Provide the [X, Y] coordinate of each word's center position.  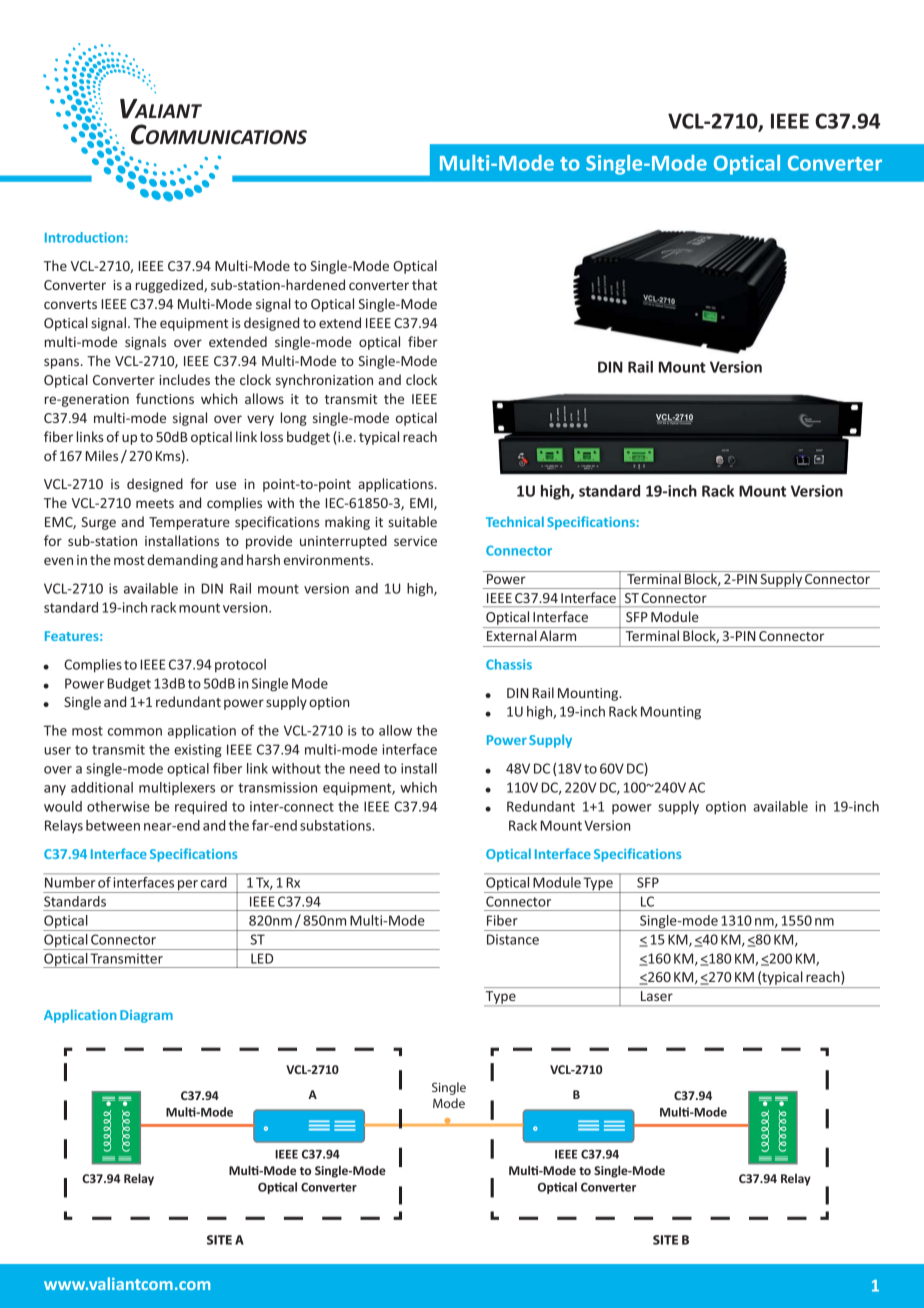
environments [328, 560]
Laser [657, 996]
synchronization [324, 381]
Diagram [146, 1016]
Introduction [85, 237]
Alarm [558, 635]
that [424, 284]
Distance [513, 939]
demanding [182, 561]
